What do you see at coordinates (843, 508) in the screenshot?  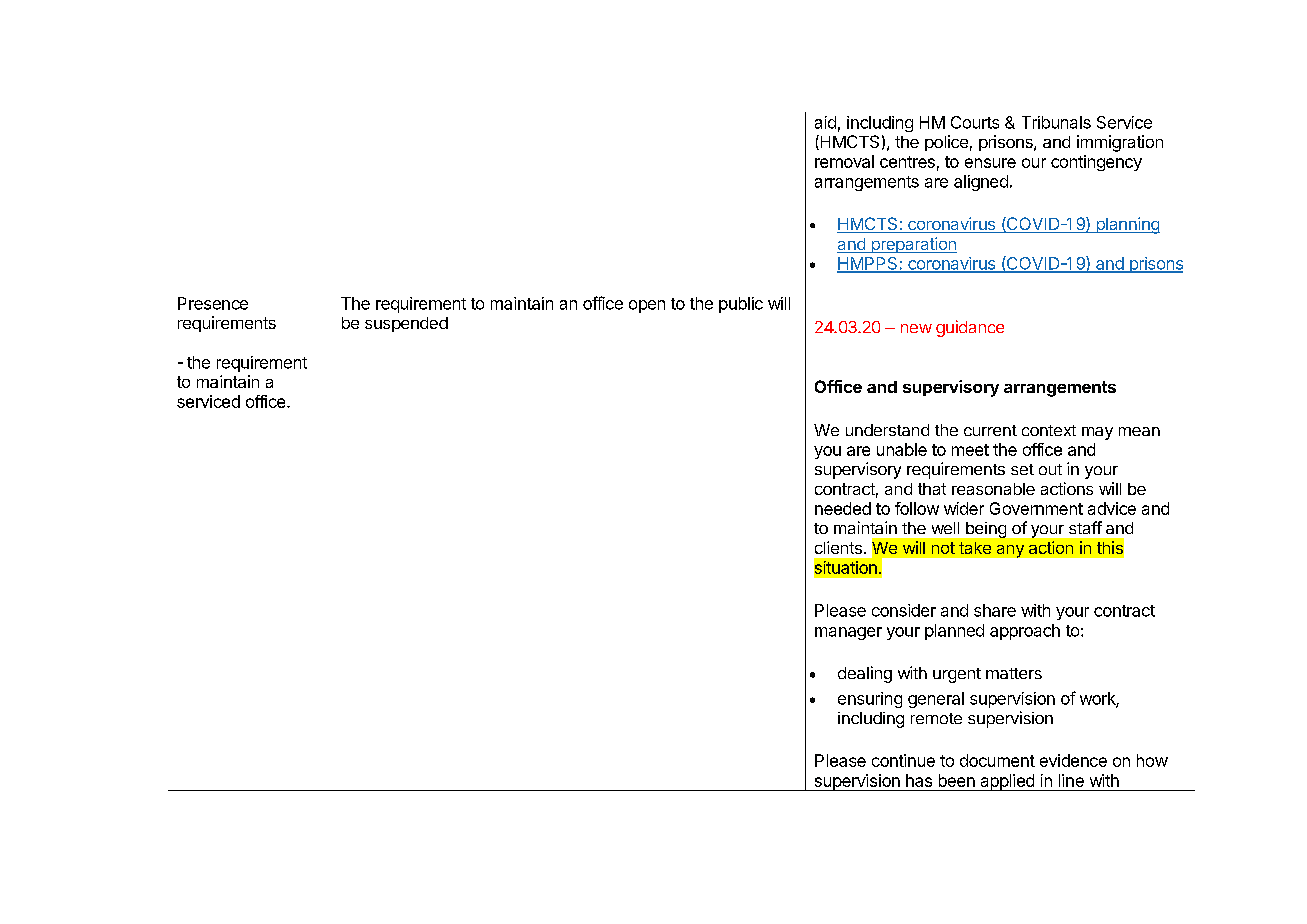 I see `needed` at bounding box center [843, 508].
